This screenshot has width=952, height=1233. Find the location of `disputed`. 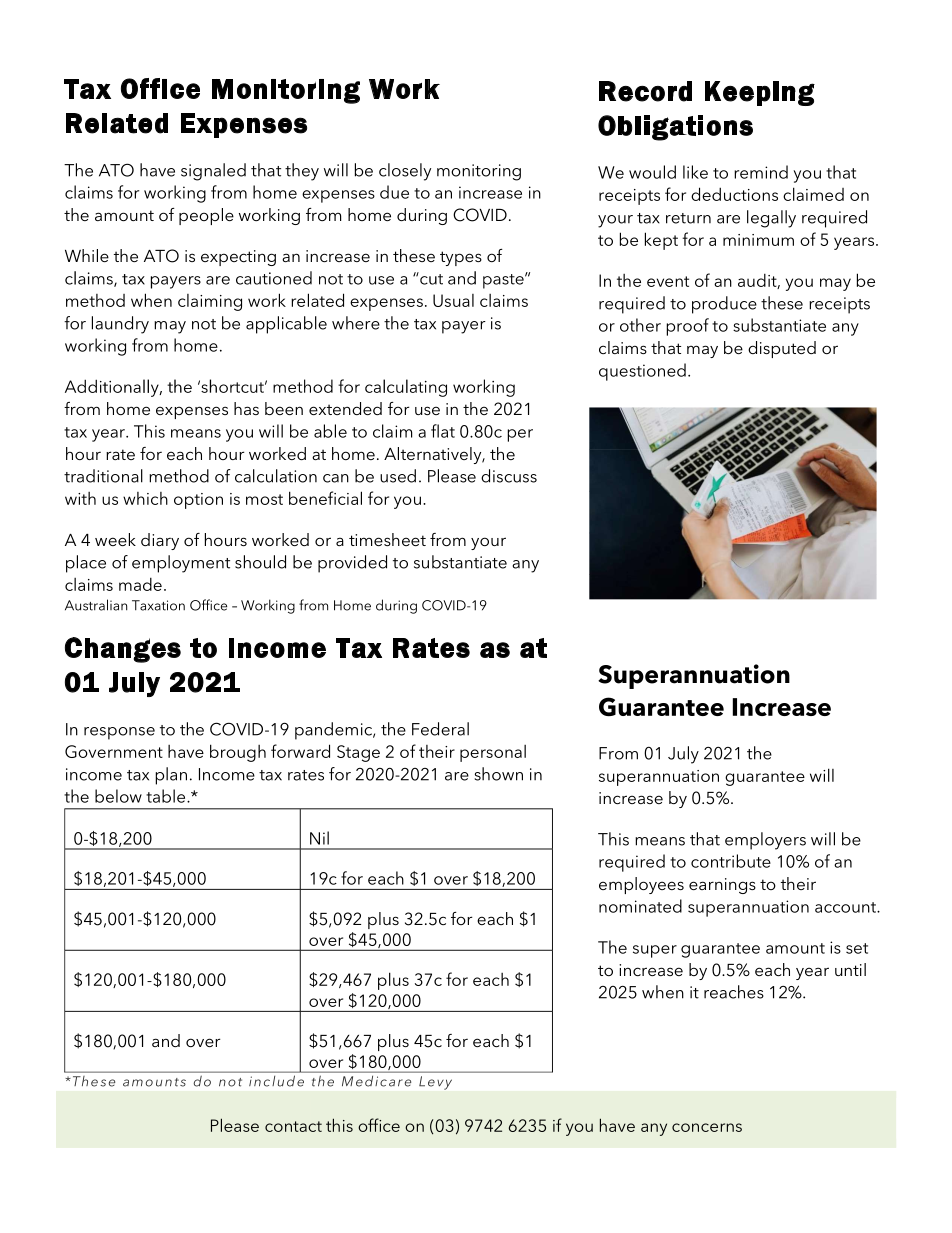

disputed is located at coordinates (782, 349).
